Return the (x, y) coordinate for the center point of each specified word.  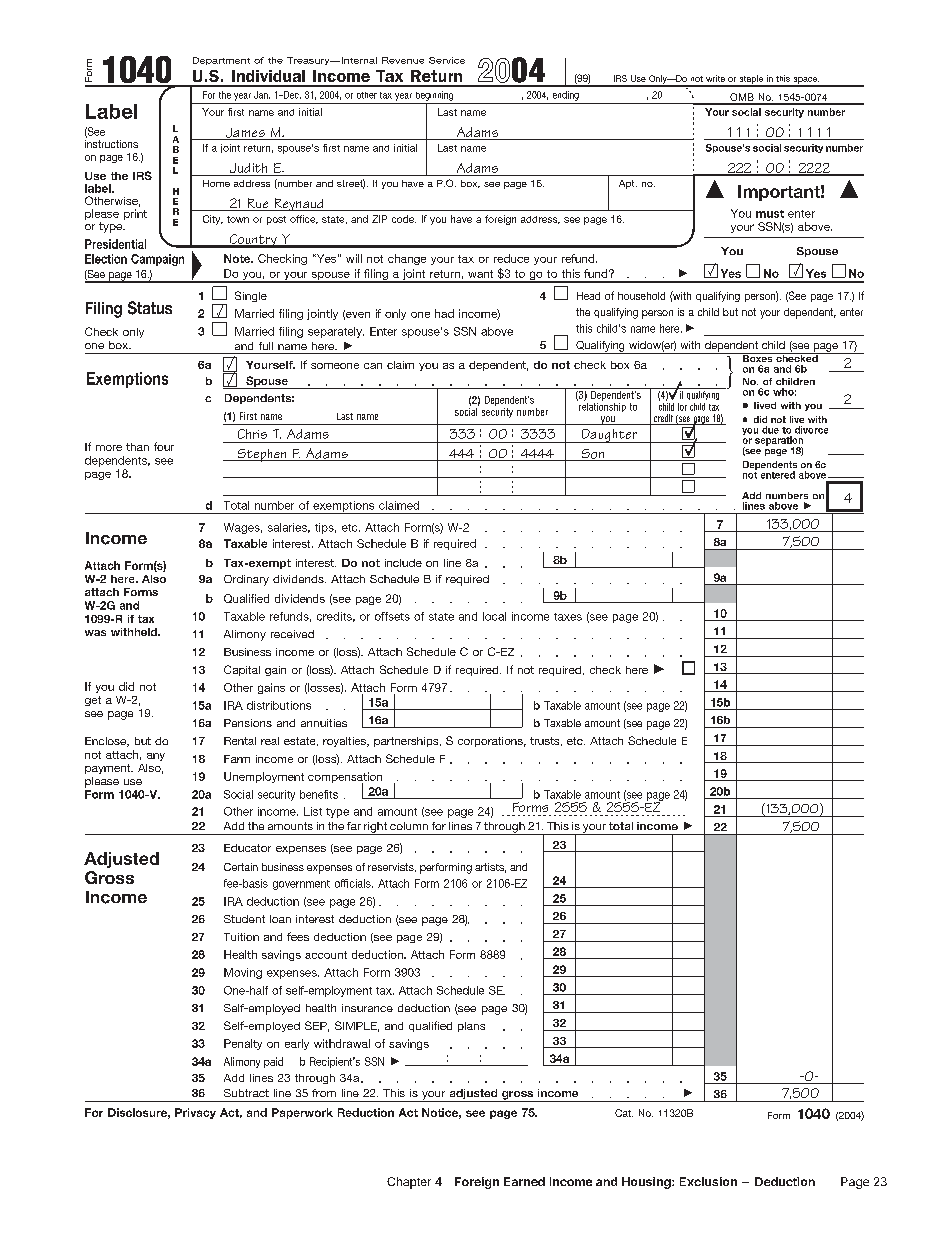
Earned (524, 1181)
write (715, 78)
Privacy (195, 1113)
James (245, 134)
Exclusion (708, 1181)
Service (447, 60)
